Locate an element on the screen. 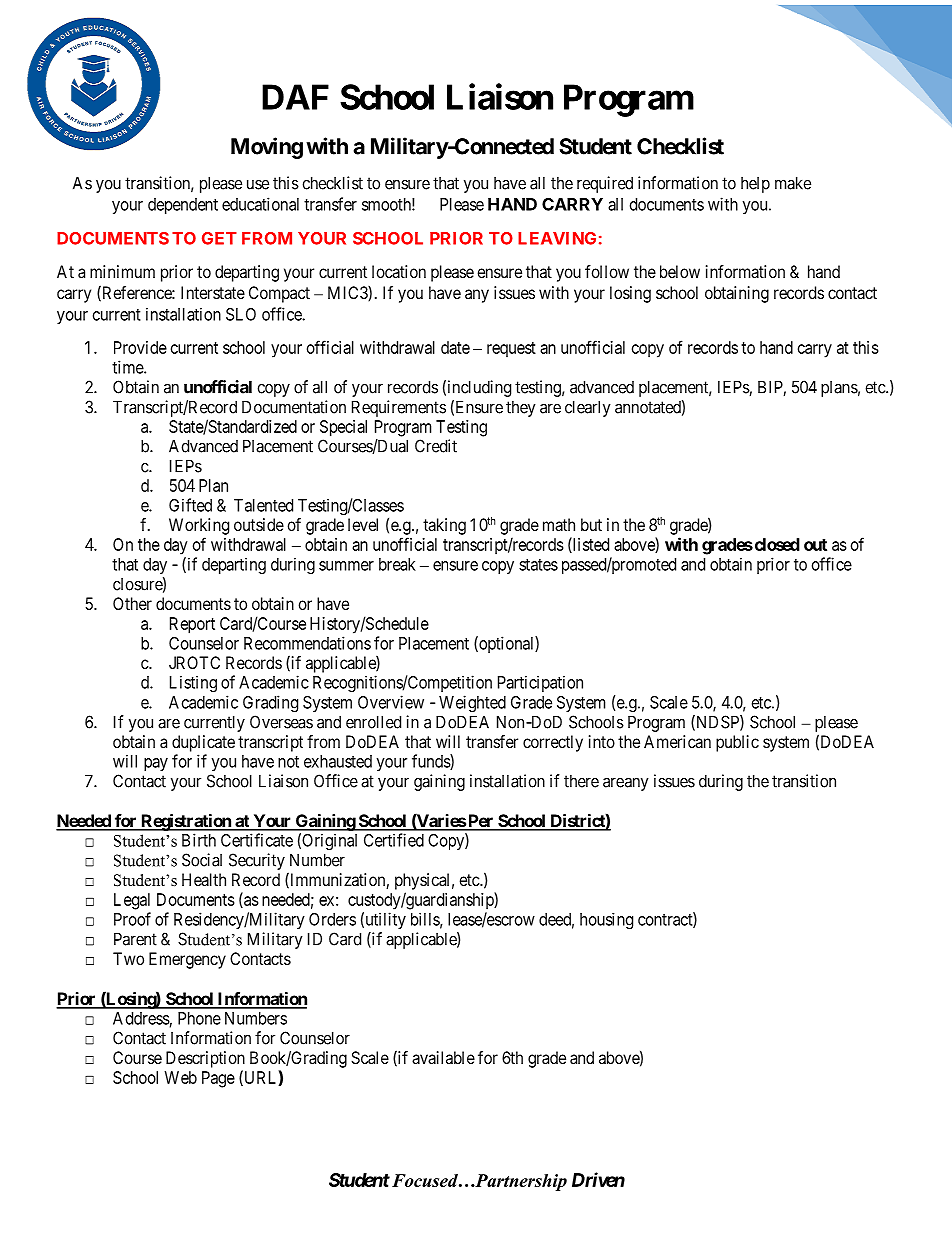 Image resolution: width=952 pixels, height=1233 pixels. dependent is located at coordinates (183, 206).
